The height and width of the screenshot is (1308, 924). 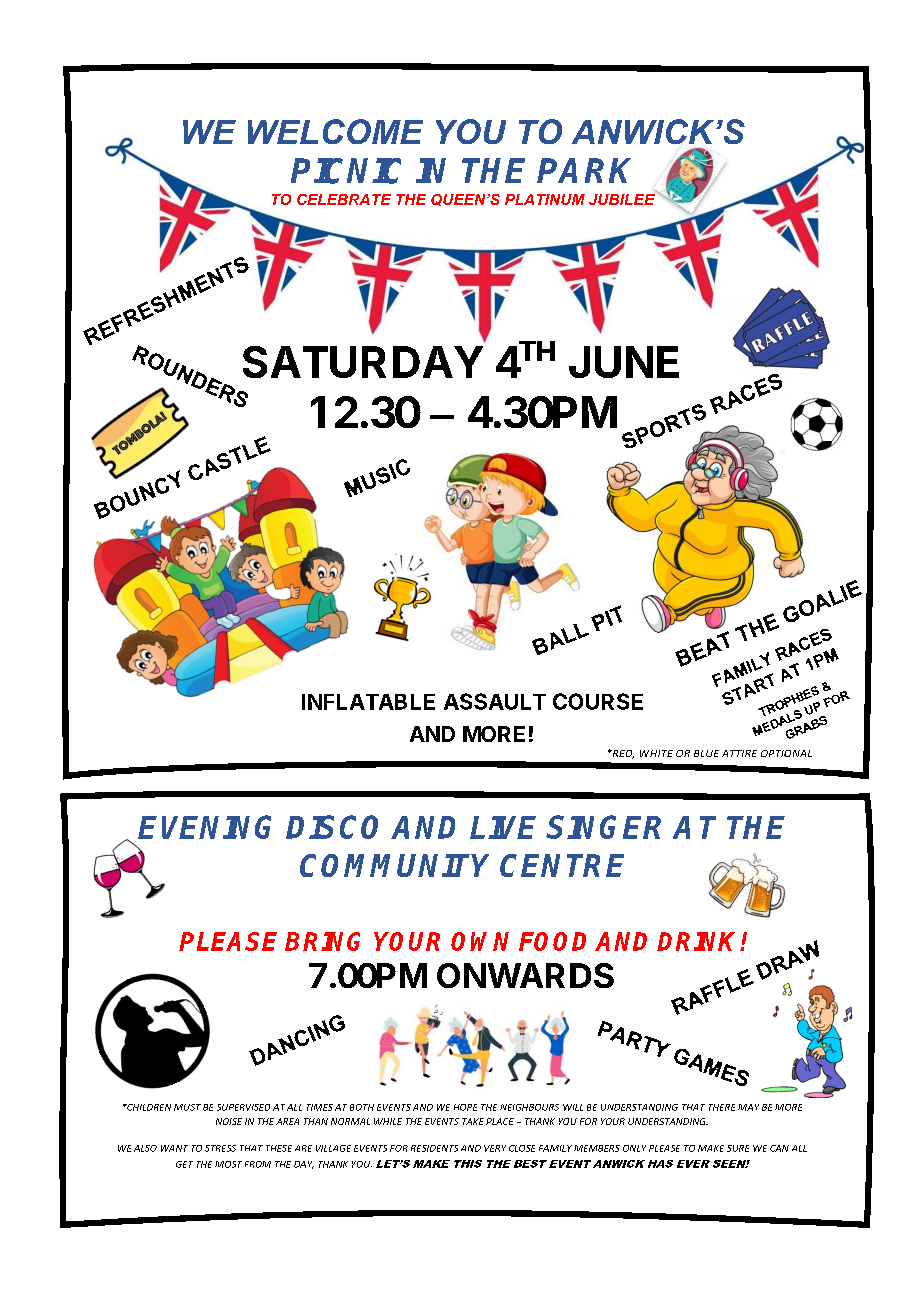 What do you see at coordinates (706, 753) in the screenshot?
I see `BLUE` at bounding box center [706, 753].
